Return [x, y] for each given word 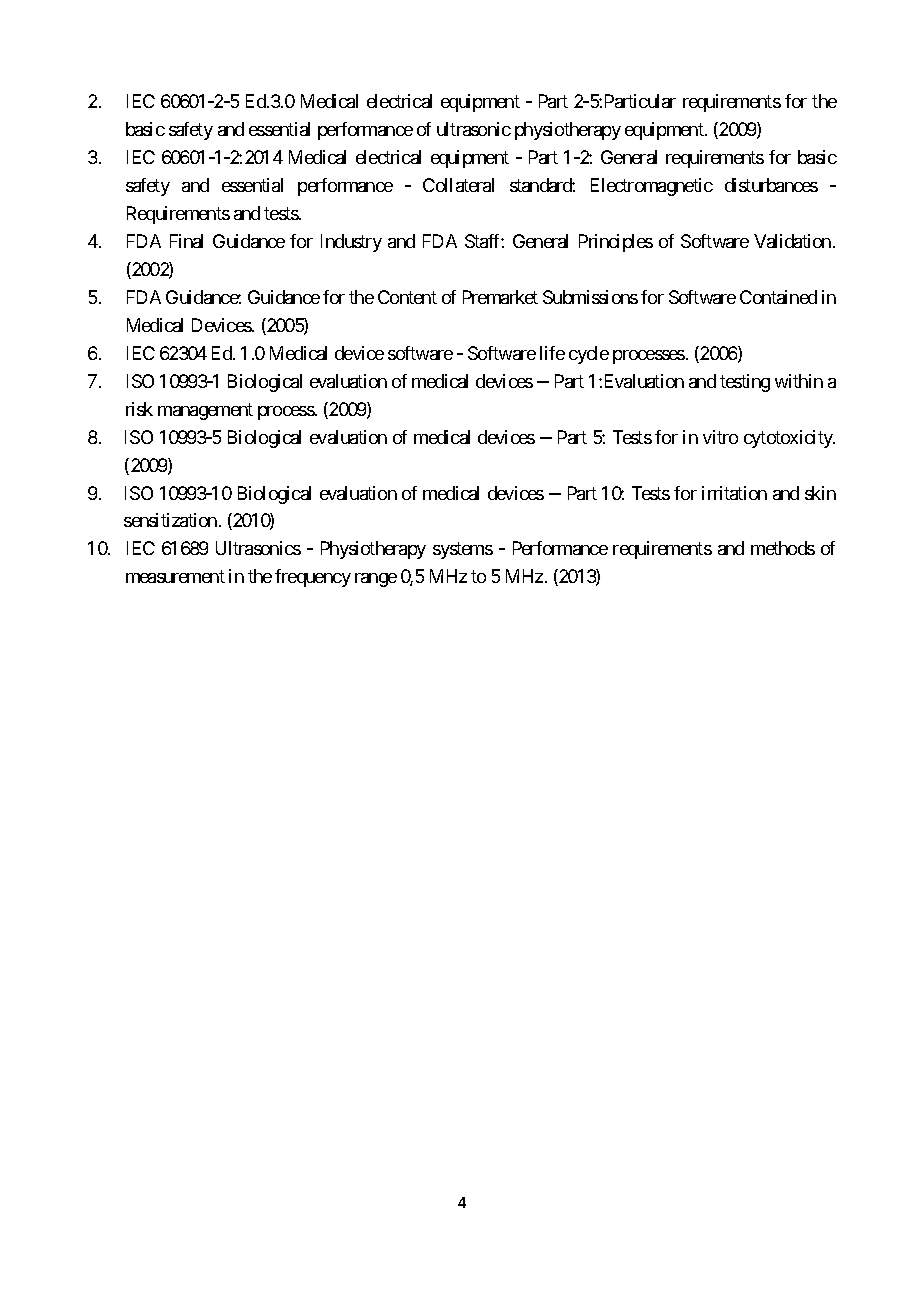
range [376, 580]
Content [407, 297]
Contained [778, 297]
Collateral [458, 185]
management [205, 411]
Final [186, 241]
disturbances [771, 185]
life [552, 353]
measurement [175, 577]
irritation [734, 493]
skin [820, 493]
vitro [720, 437]
